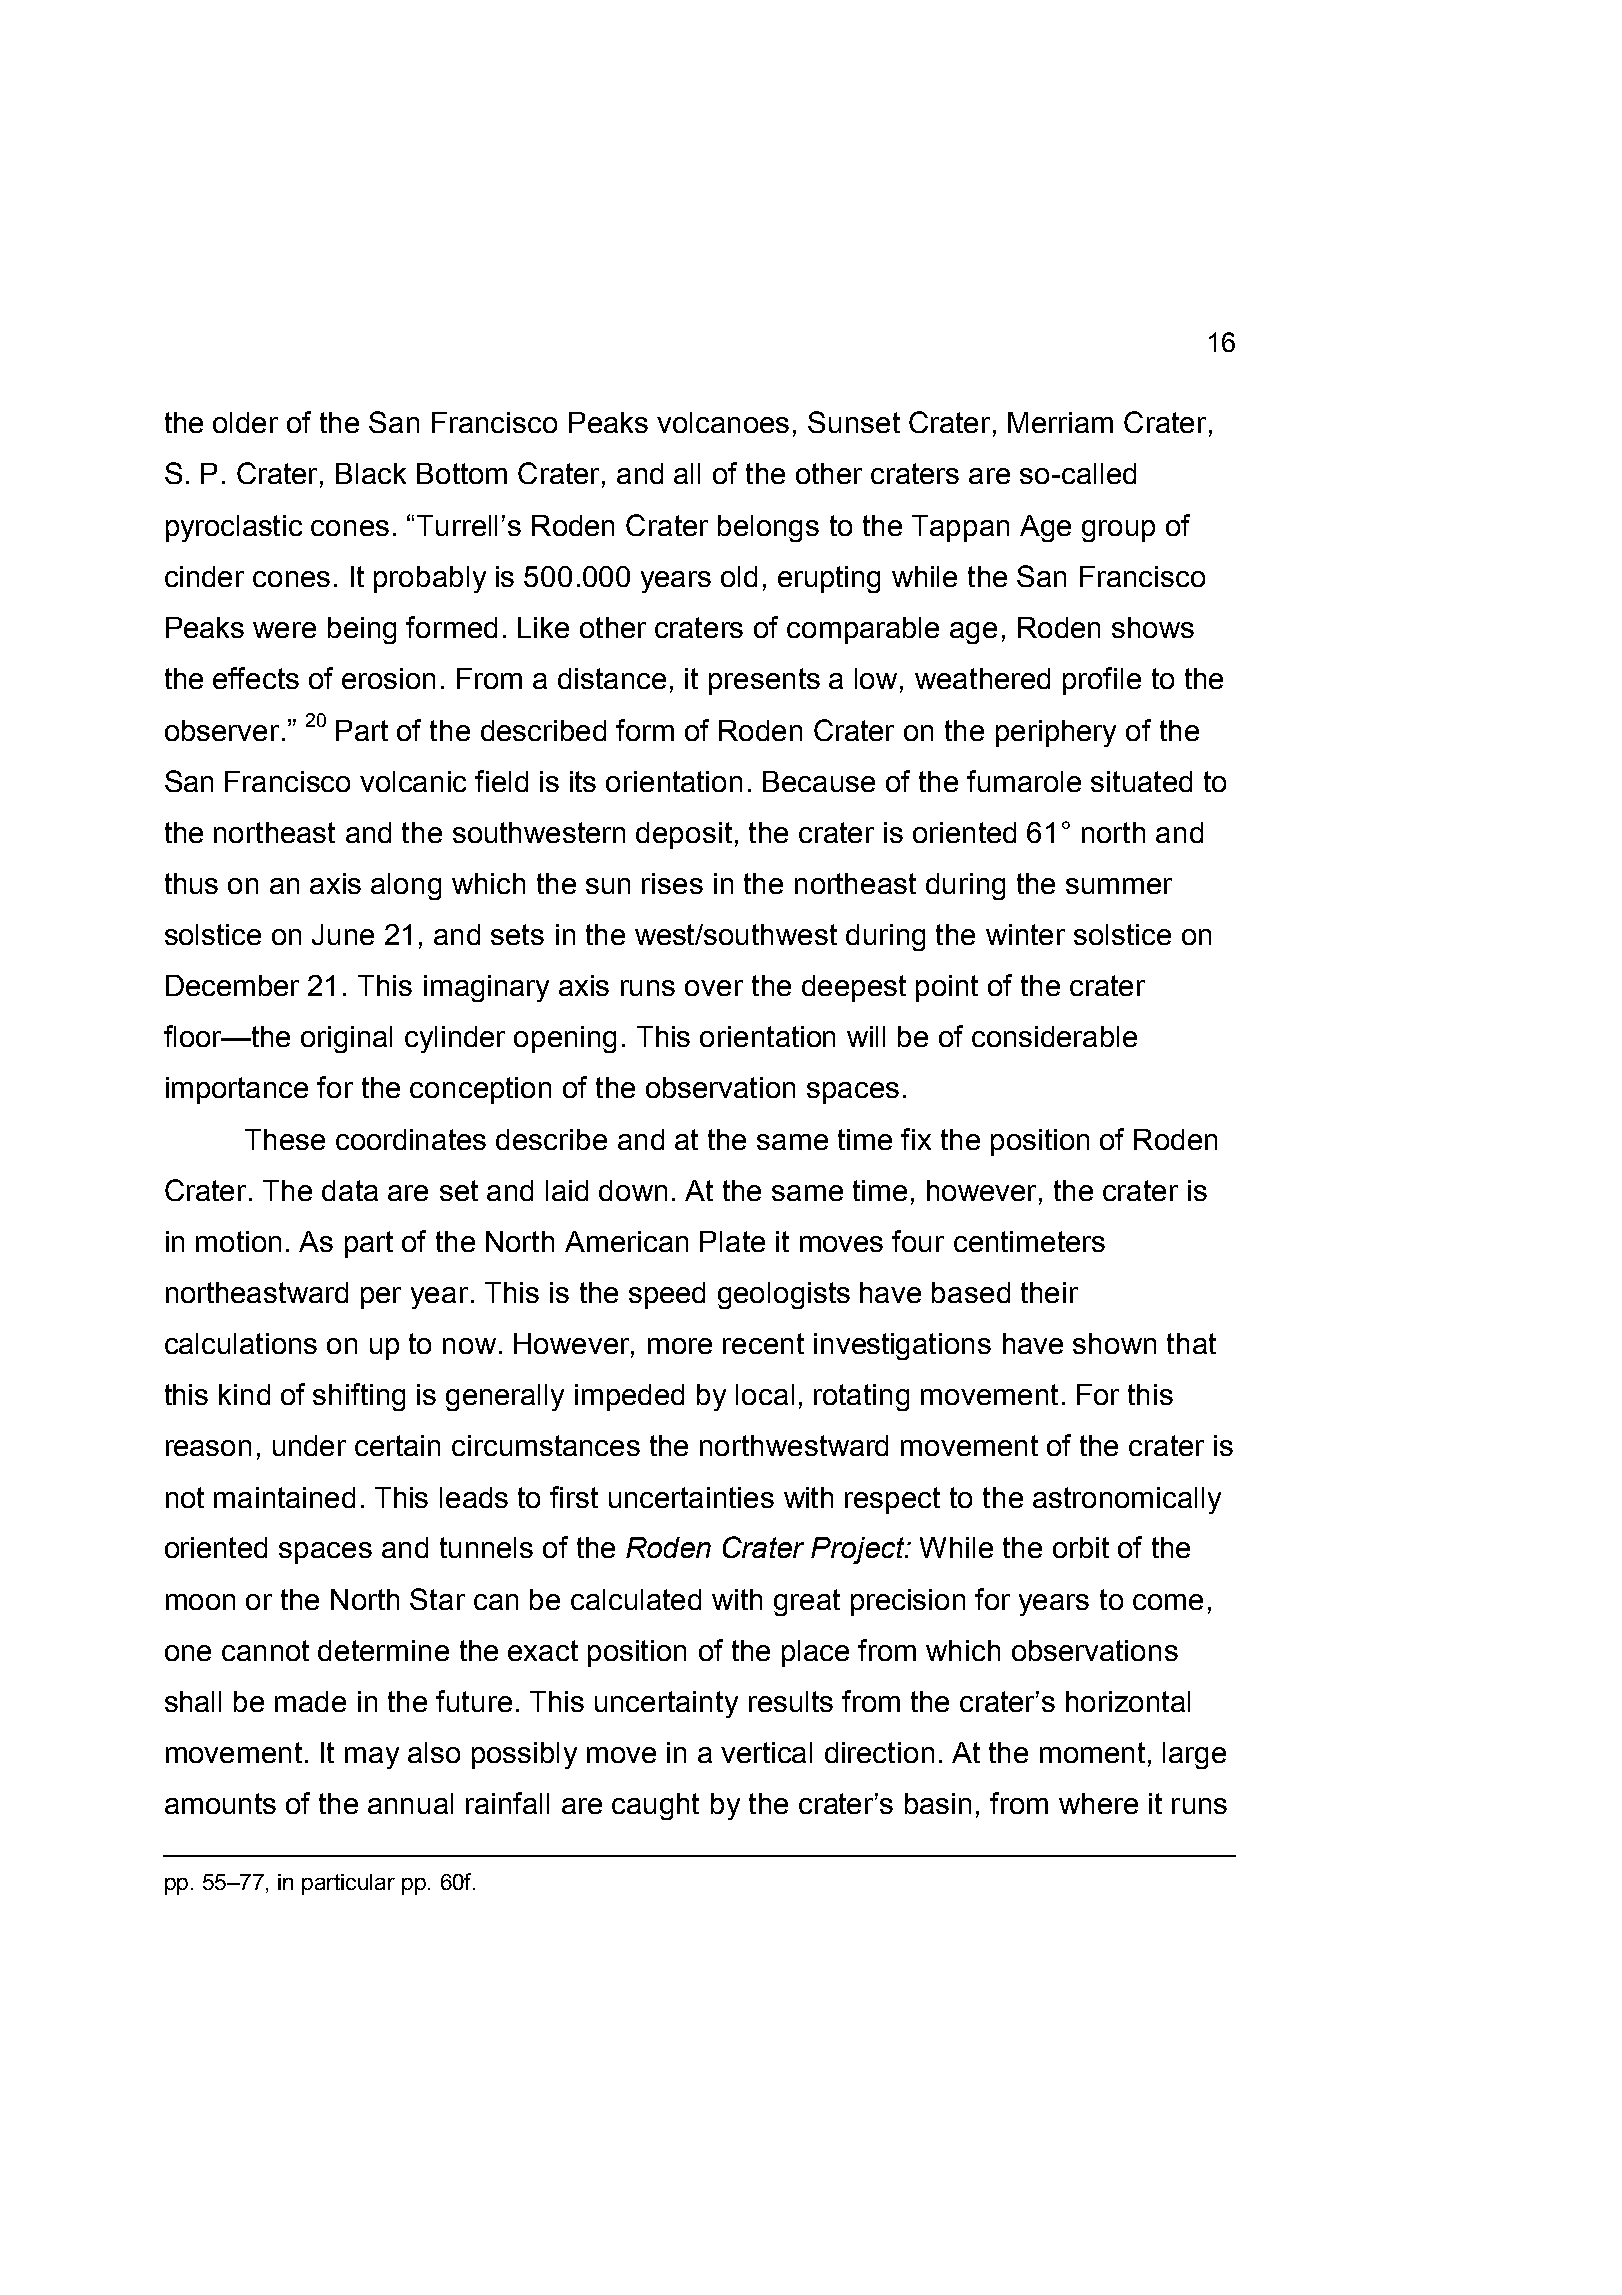  What do you see at coordinates (768, 528) in the image?
I see `belongs` at bounding box center [768, 528].
